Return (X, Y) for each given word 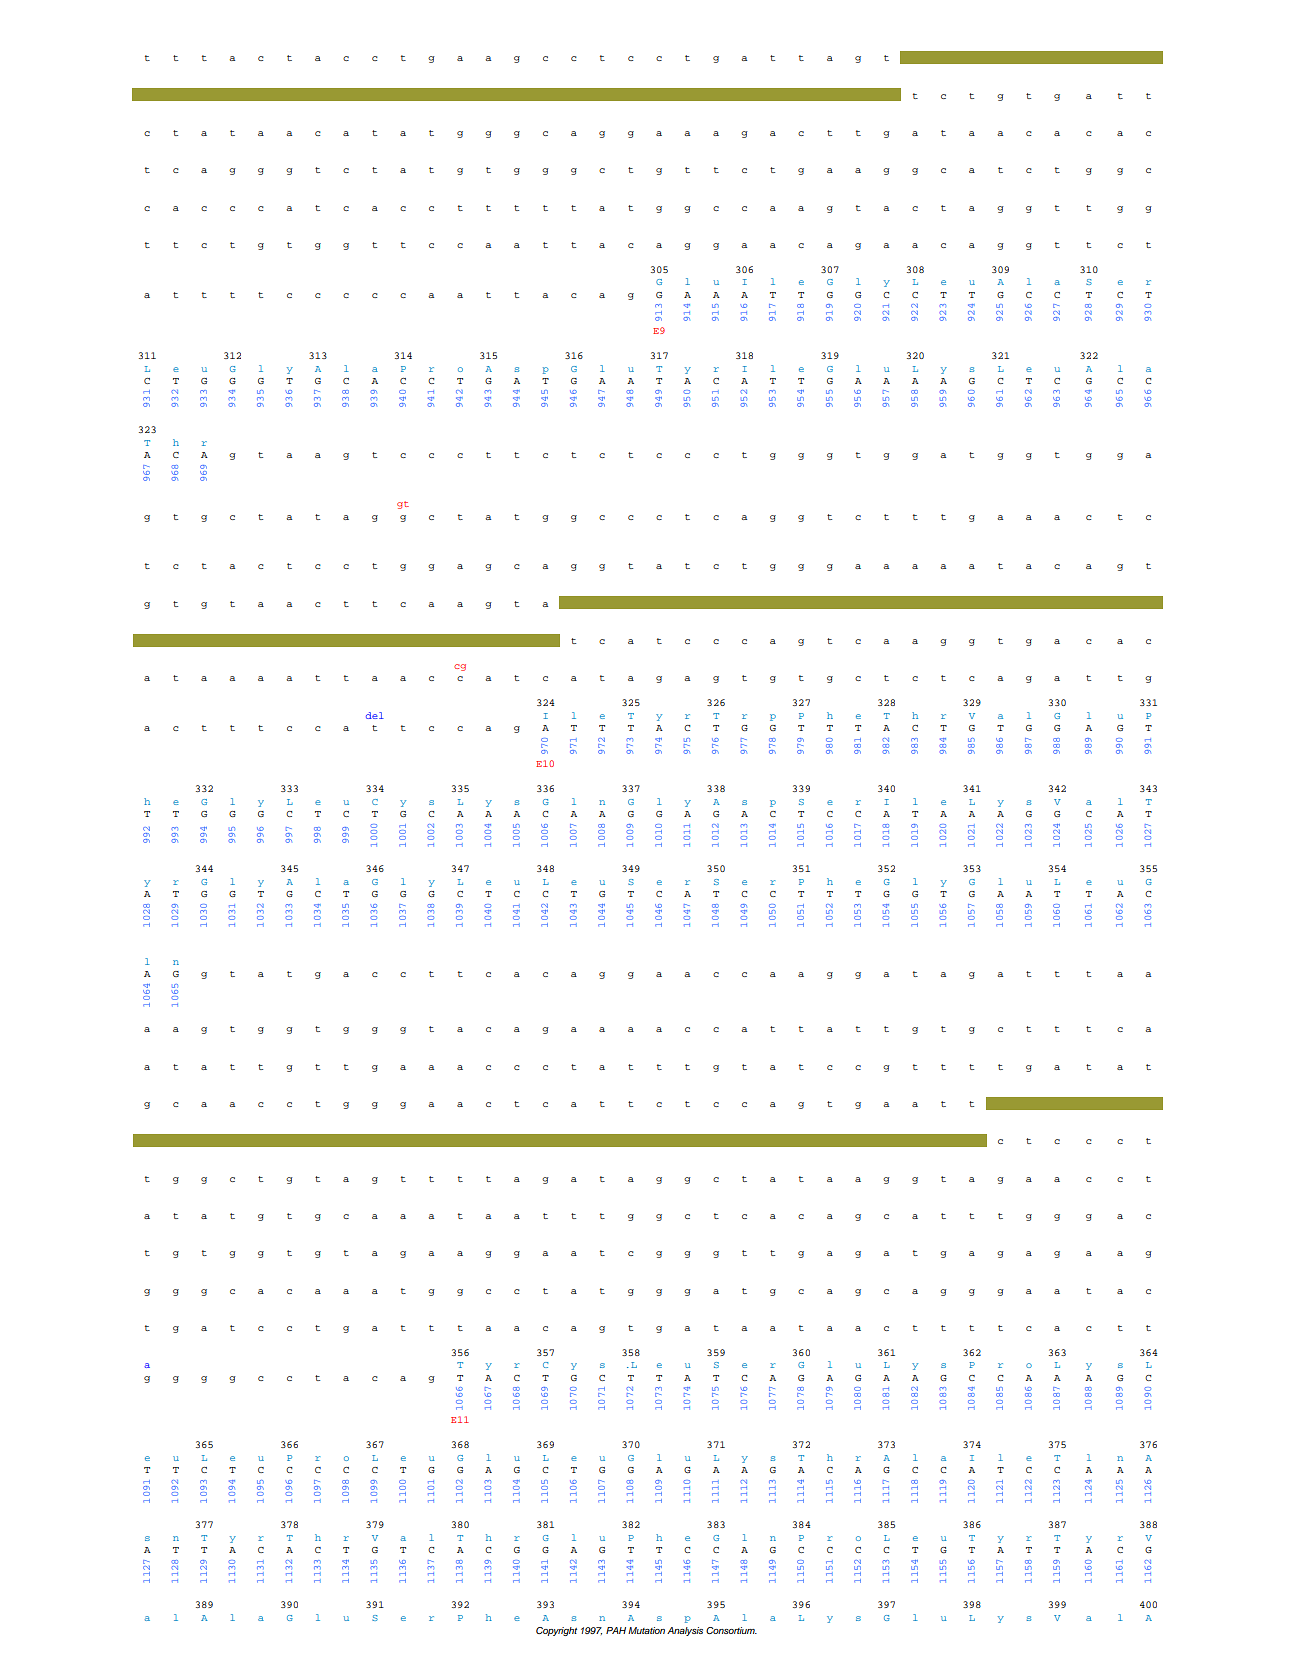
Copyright (556, 1631)
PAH (616, 1630)
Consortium (731, 1630)
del (375, 715)
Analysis (685, 1631)
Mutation (646, 1630)
